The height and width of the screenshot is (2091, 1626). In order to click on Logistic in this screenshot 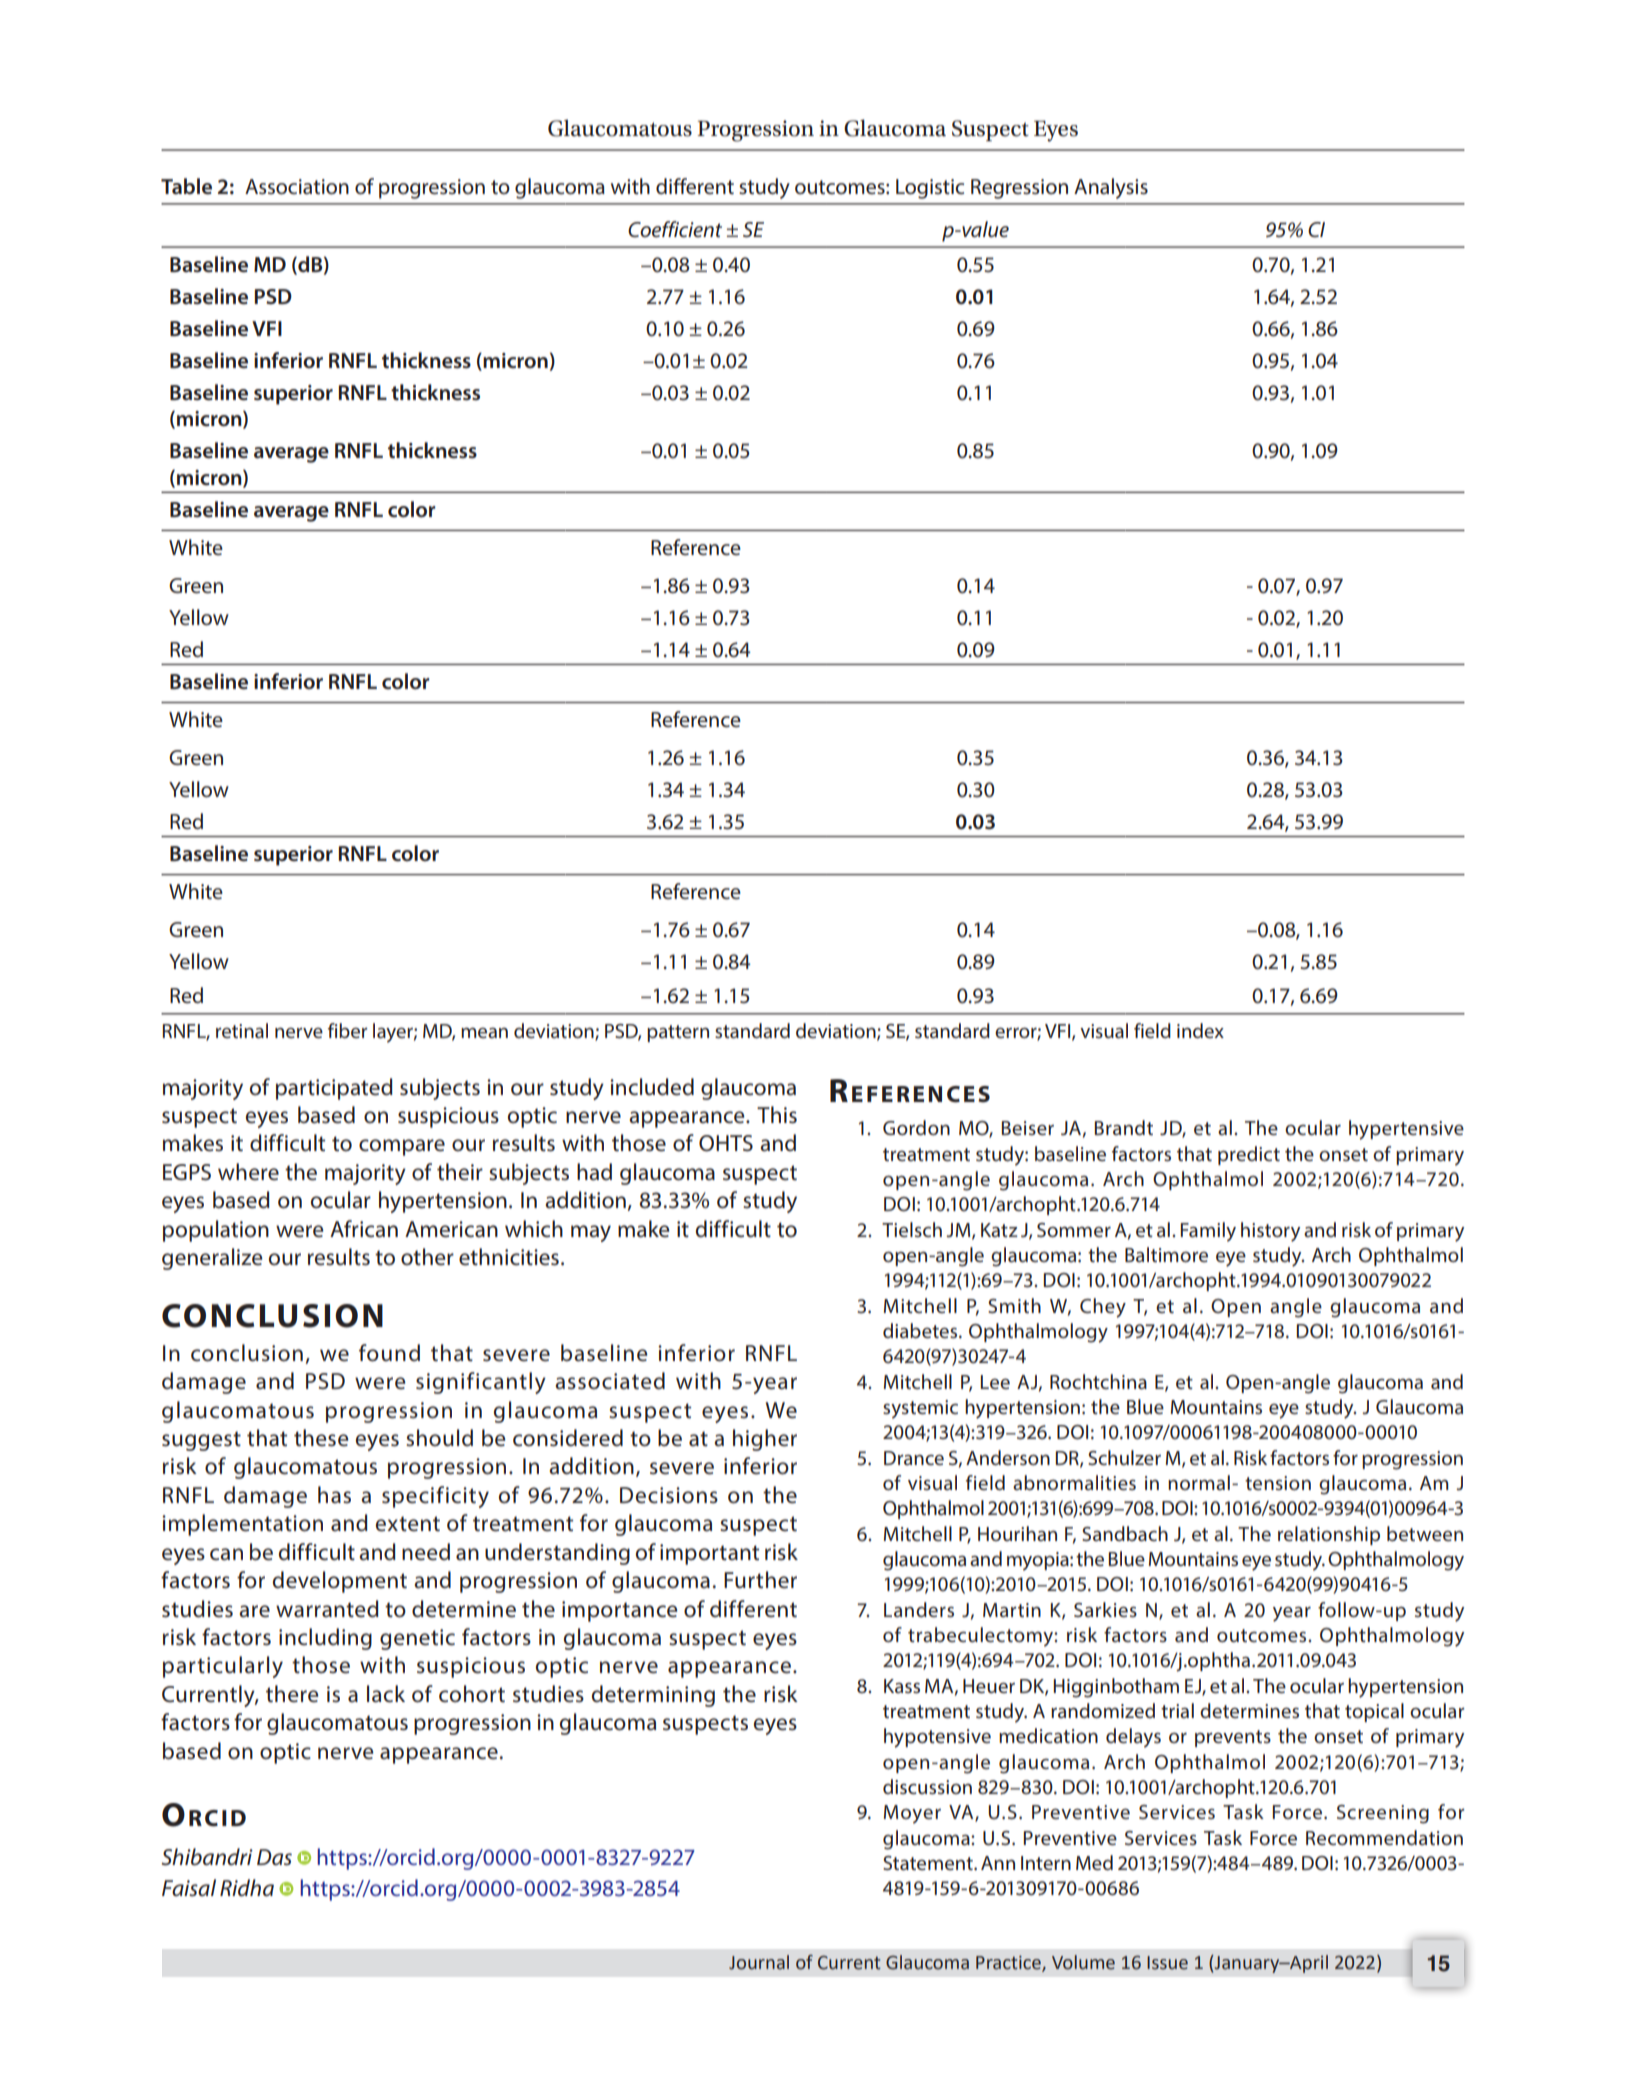, I will do `click(930, 189)`.
